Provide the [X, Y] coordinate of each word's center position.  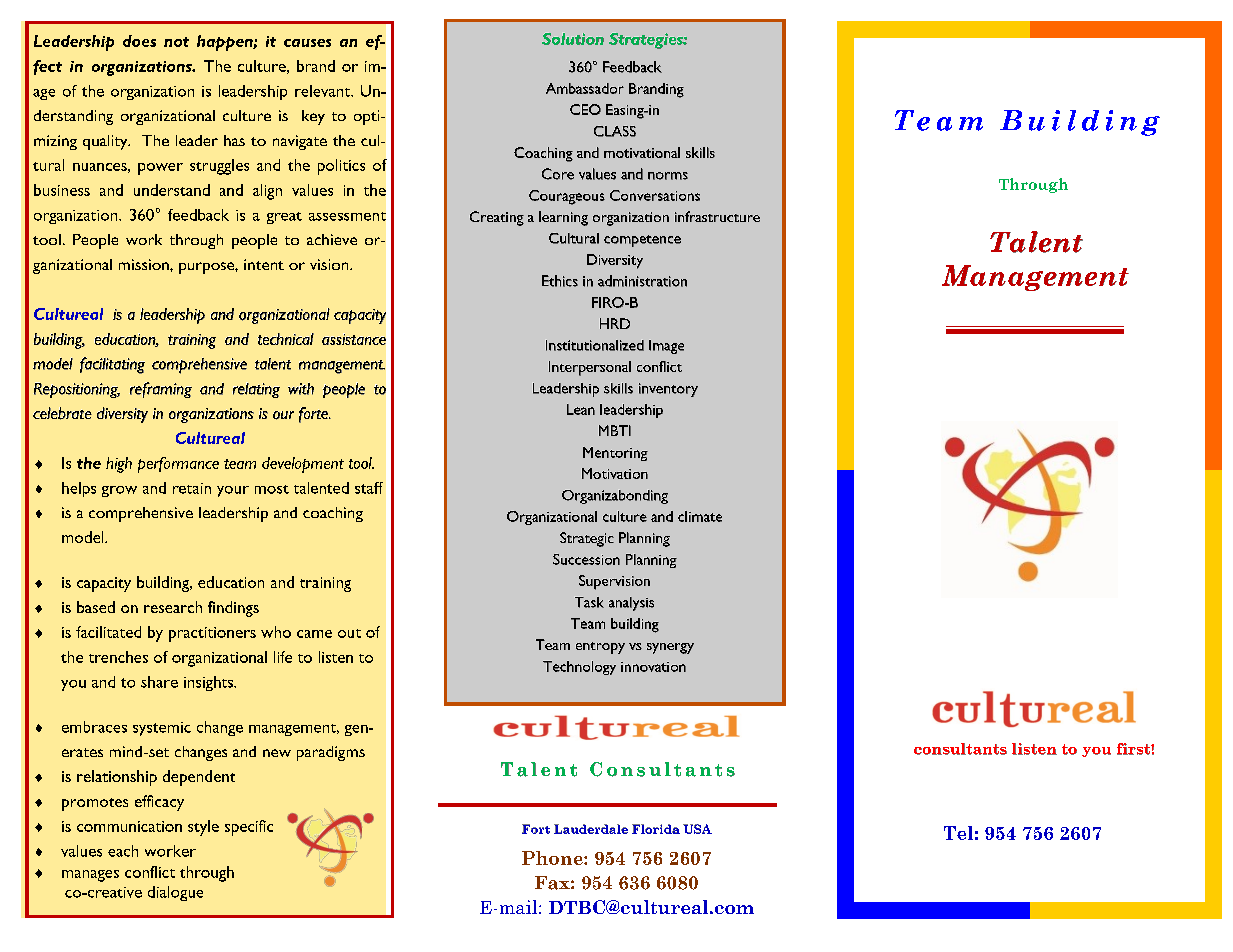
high [119, 465]
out [349, 633]
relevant [324, 91]
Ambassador [585, 88]
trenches [118, 657]
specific [249, 828]
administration [642, 281]
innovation [653, 667]
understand [172, 190]
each [123, 851]
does [139, 41]
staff [369, 488]
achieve [332, 239]
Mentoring [615, 454]
